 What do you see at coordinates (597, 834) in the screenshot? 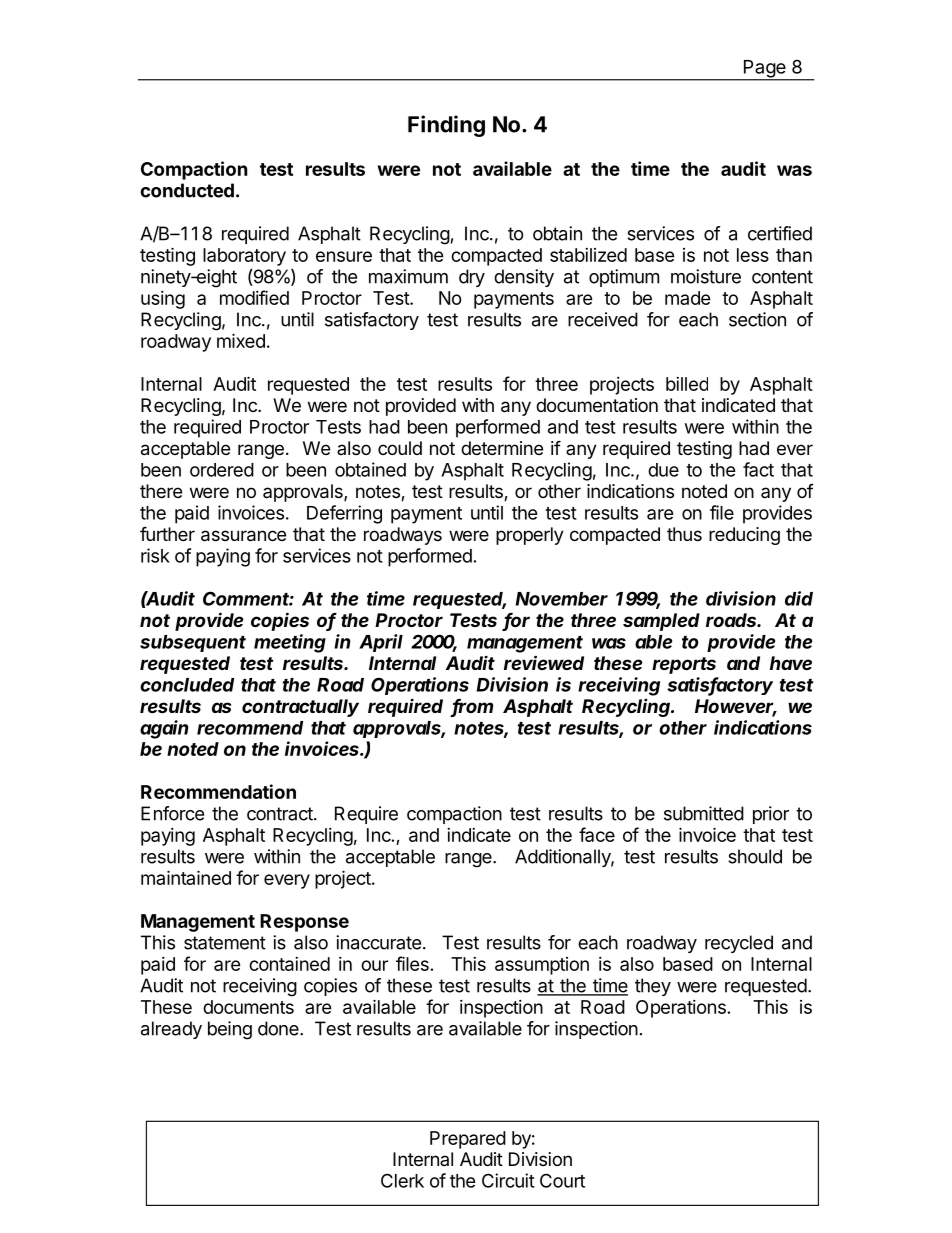
I see `face` at bounding box center [597, 834].
